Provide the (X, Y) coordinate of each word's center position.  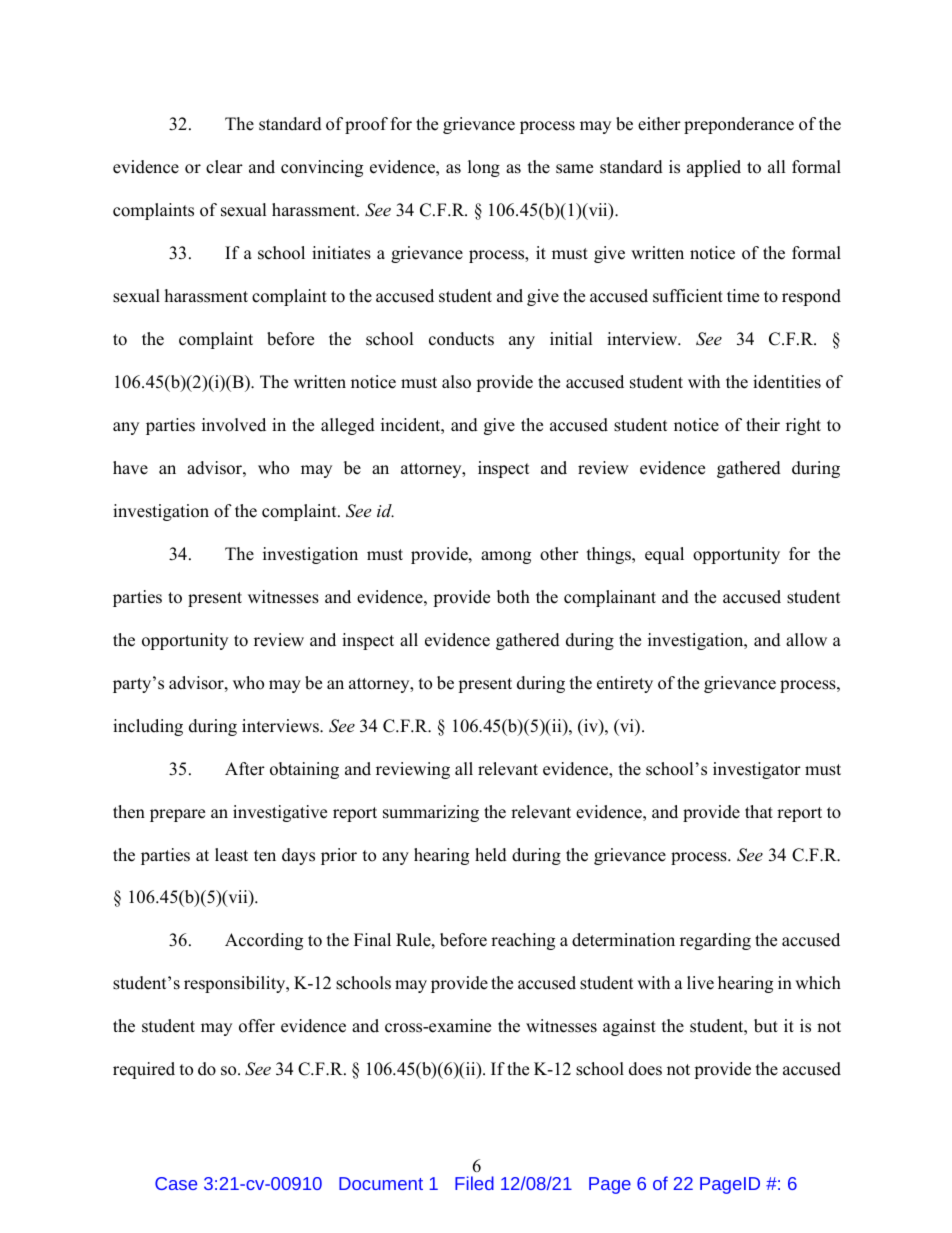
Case (176, 1183)
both (513, 597)
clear (224, 167)
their (763, 425)
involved (234, 425)
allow (806, 640)
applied (714, 168)
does (645, 1069)
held (491, 855)
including (148, 727)
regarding (715, 941)
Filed (474, 1183)
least (231, 855)
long (484, 168)
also (456, 382)
